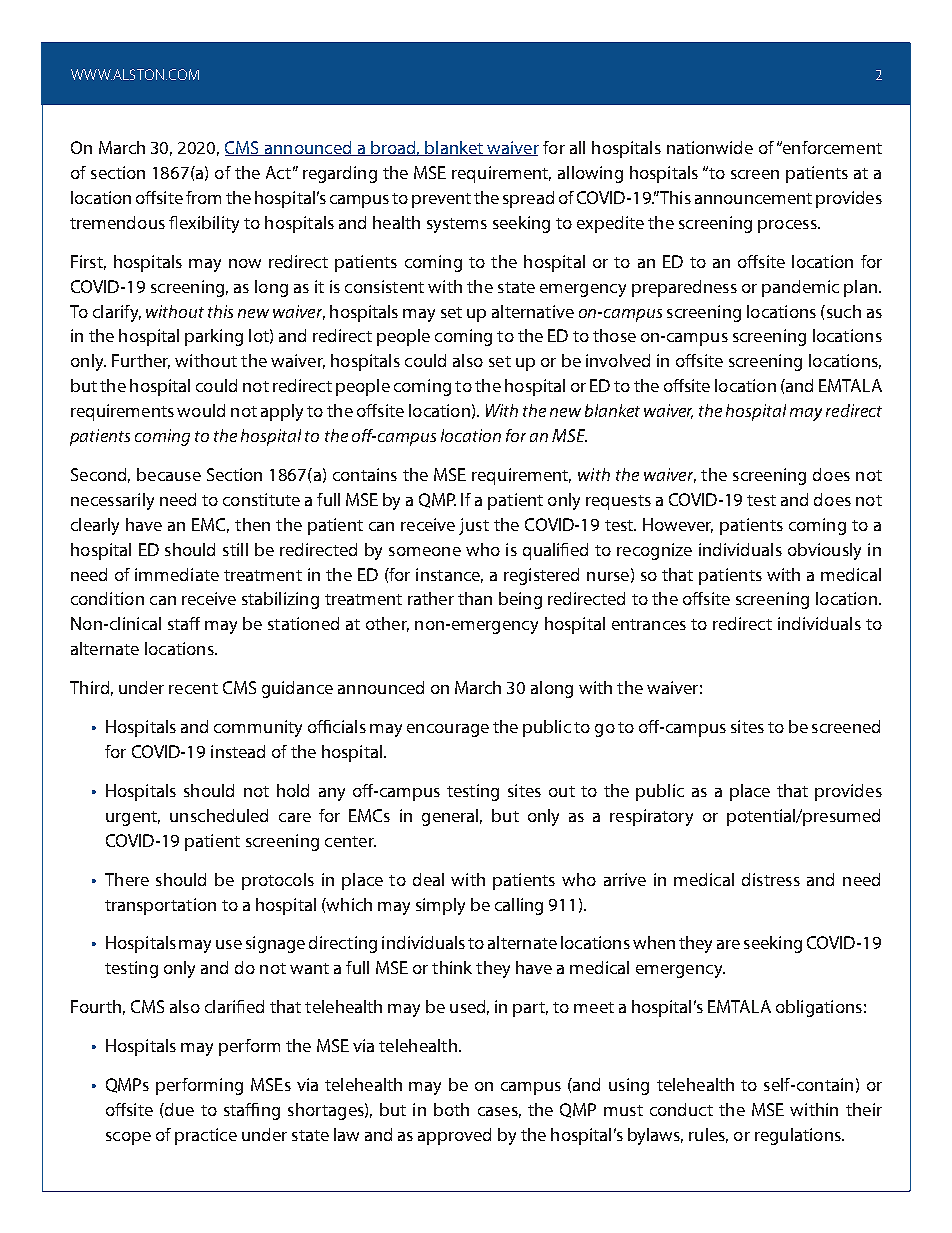 Image resolution: width=952 pixels, height=1233 pixels. What do you see at coordinates (169, 474) in the image?
I see `because` at bounding box center [169, 474].
